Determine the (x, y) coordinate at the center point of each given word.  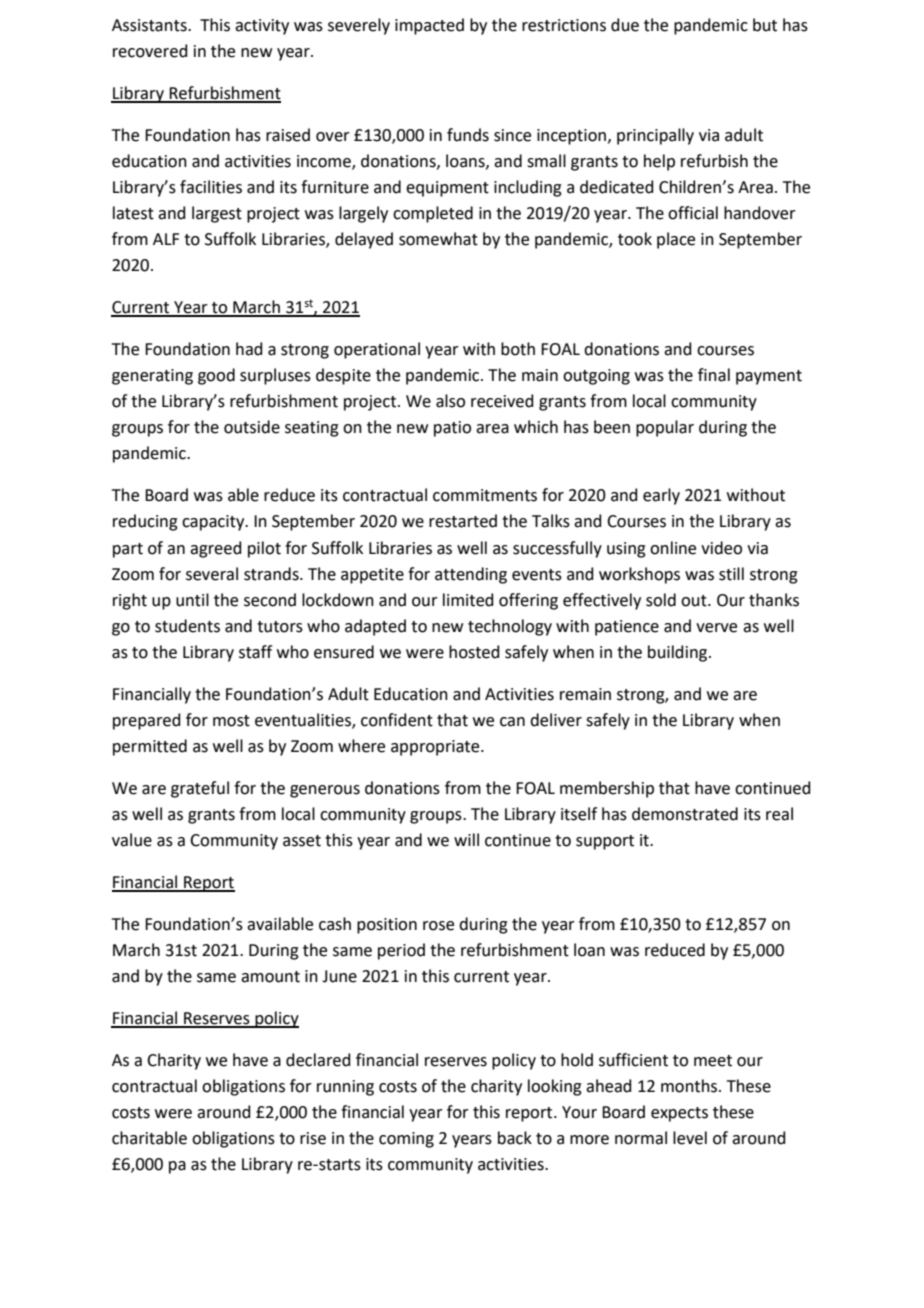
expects (679, 1114)
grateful (200, 789)
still (731, 574)
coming (406, 1140)
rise (313, 1138)
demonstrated (685, 814)
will (466, 839)
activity (262, 27)
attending (471, 575)
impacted (429, 26)
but (765, 25)
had (249, 349)
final (714, 375)
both (518, 349)
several (212, 574)
